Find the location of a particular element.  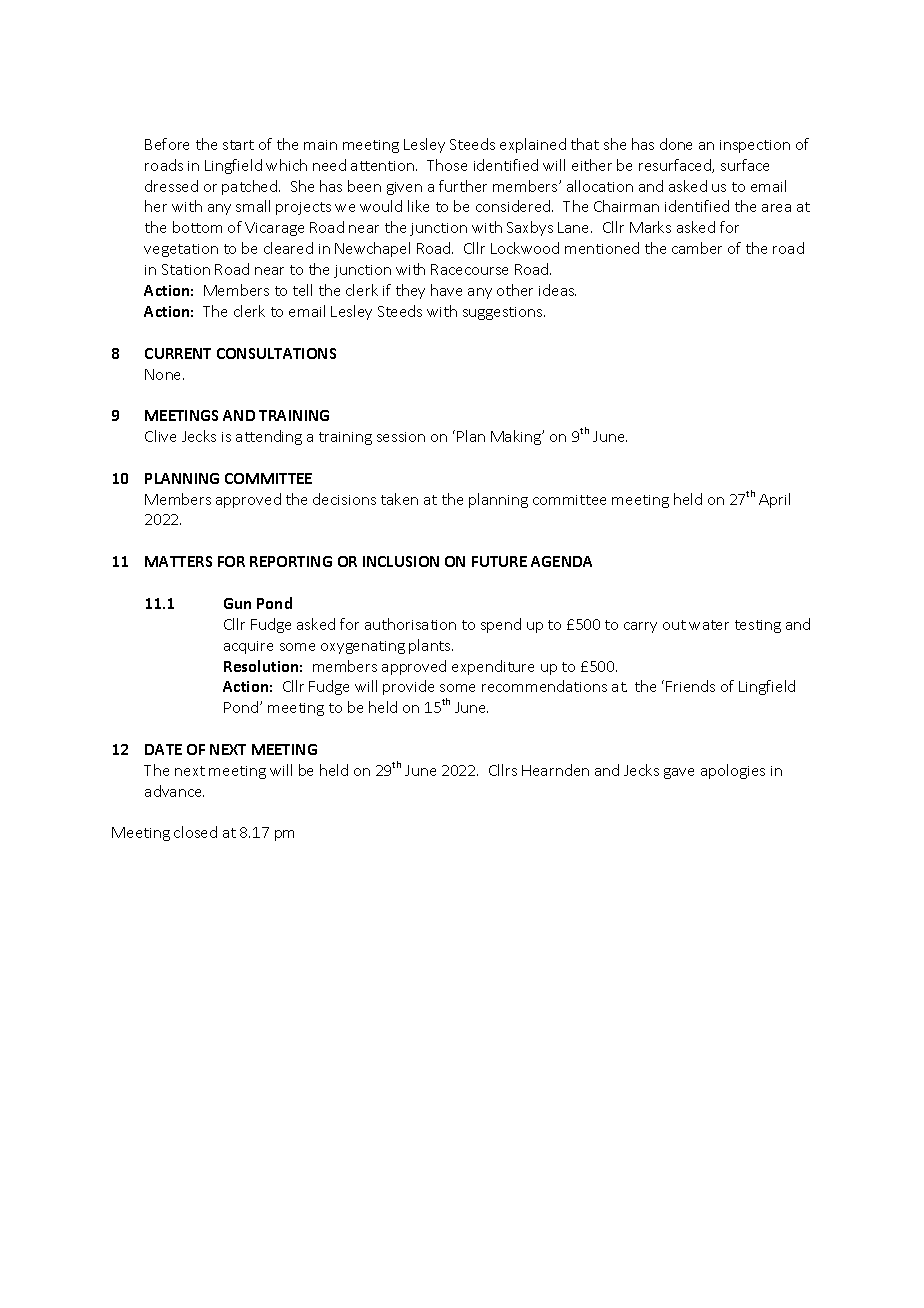

Those is located at coordinates (447, 165).
